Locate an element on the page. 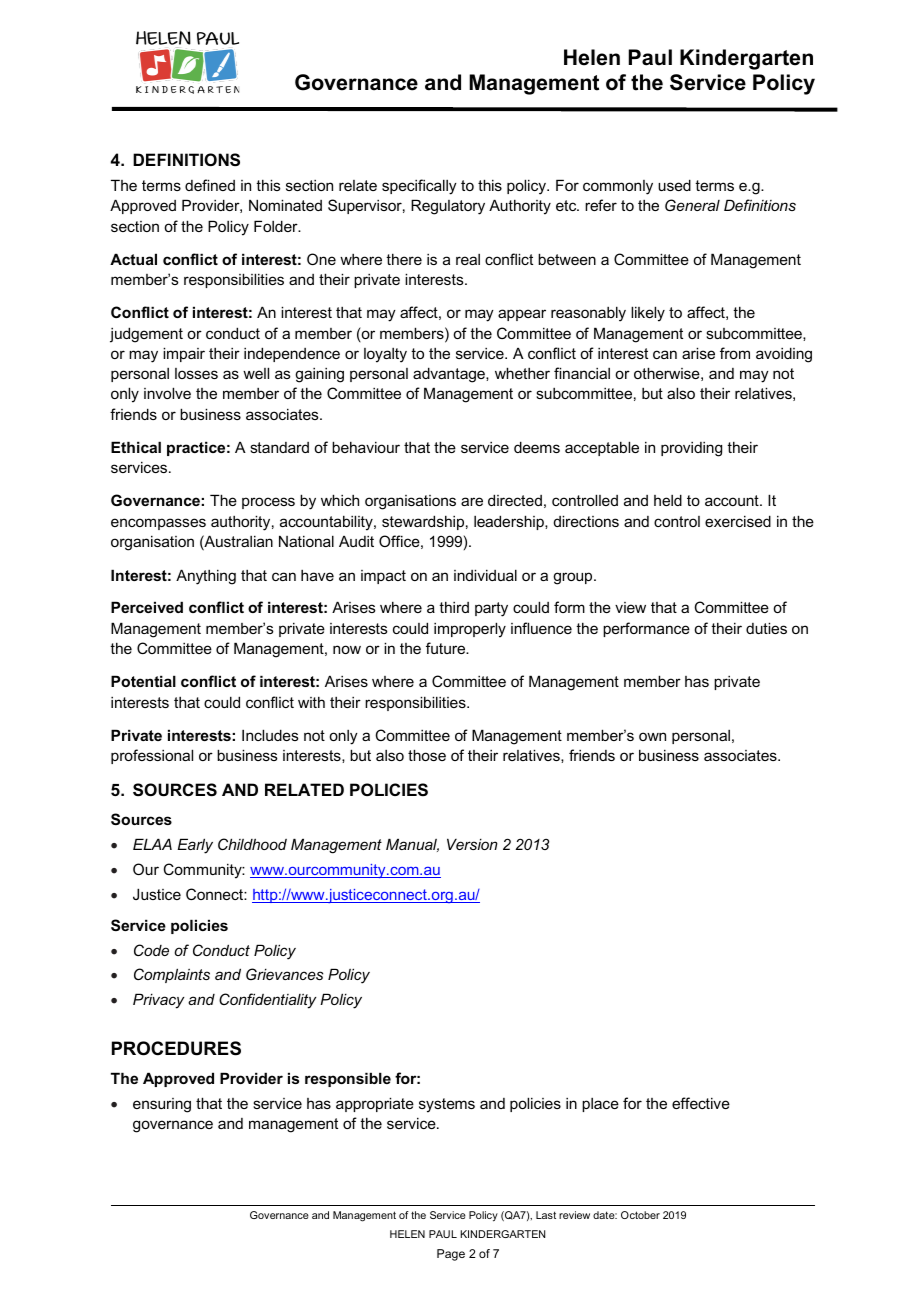 This document has width=924, height=1308. Page is located at coordinates (451, 1255).
